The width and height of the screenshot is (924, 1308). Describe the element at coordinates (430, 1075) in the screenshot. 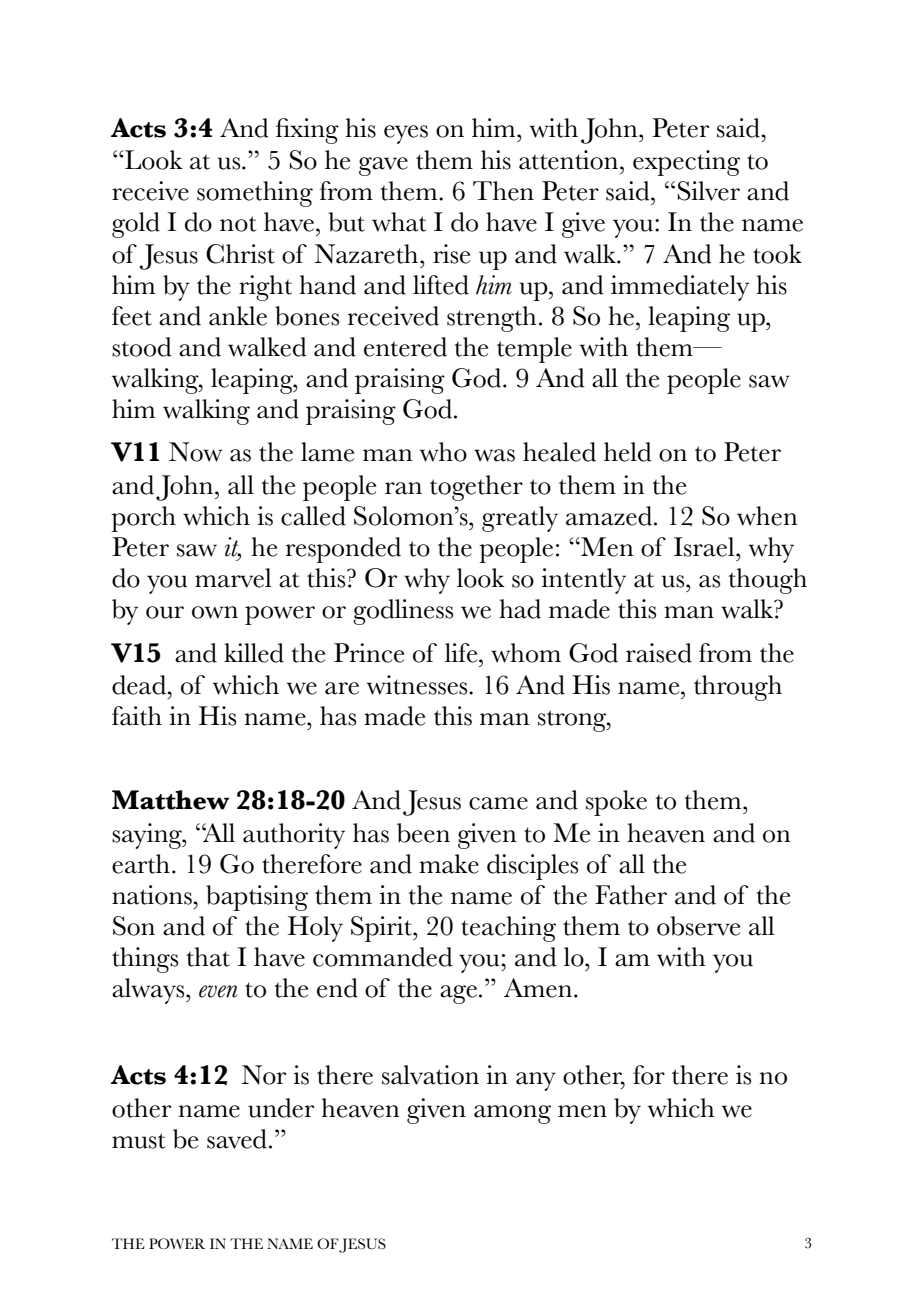

I see `salvation` at that location.
